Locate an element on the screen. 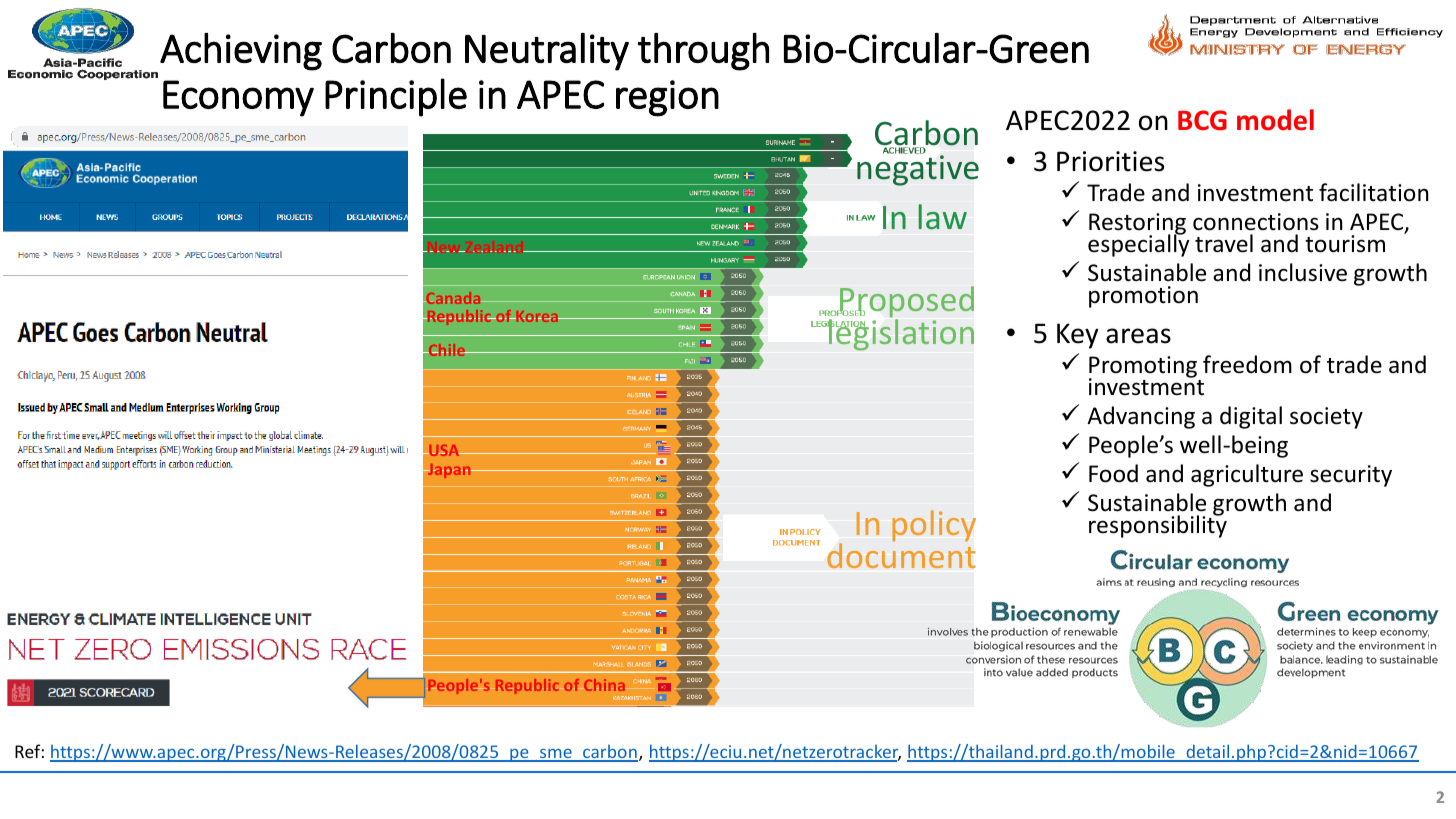 The height and width of the screenshot is (819, 1456). through is located at coordinates (703, 52).
